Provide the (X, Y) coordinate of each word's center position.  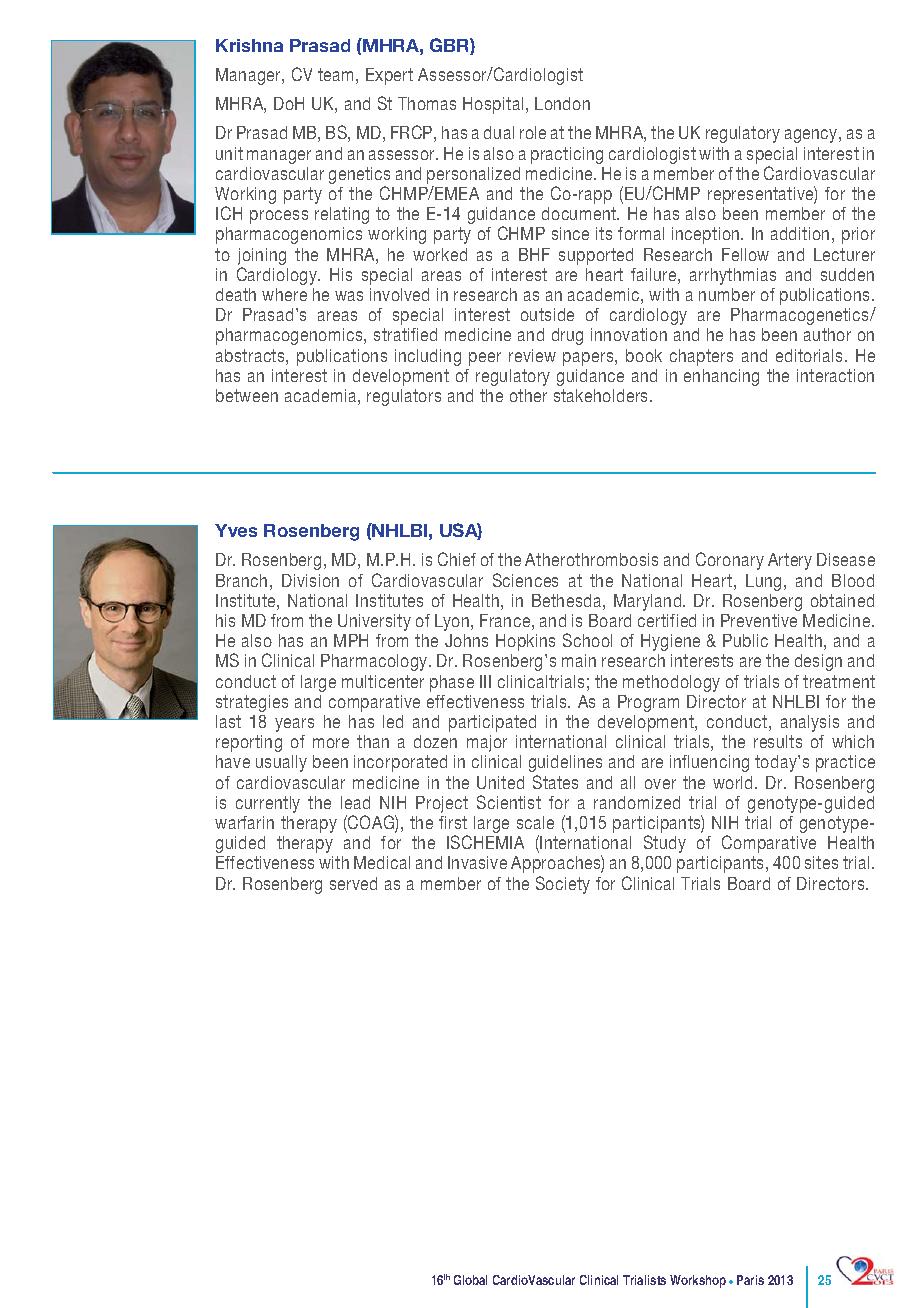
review (532, 355)
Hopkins (525, 642)
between (247, 395)
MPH (351, 640)
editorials (811, 355)
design (818, 662)
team (335, 74)
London (562, 103)
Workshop (698, 1281)
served (353, 883)
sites (821, 862)
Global (470, 1280)
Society (563, 885)
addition (800, 233)
